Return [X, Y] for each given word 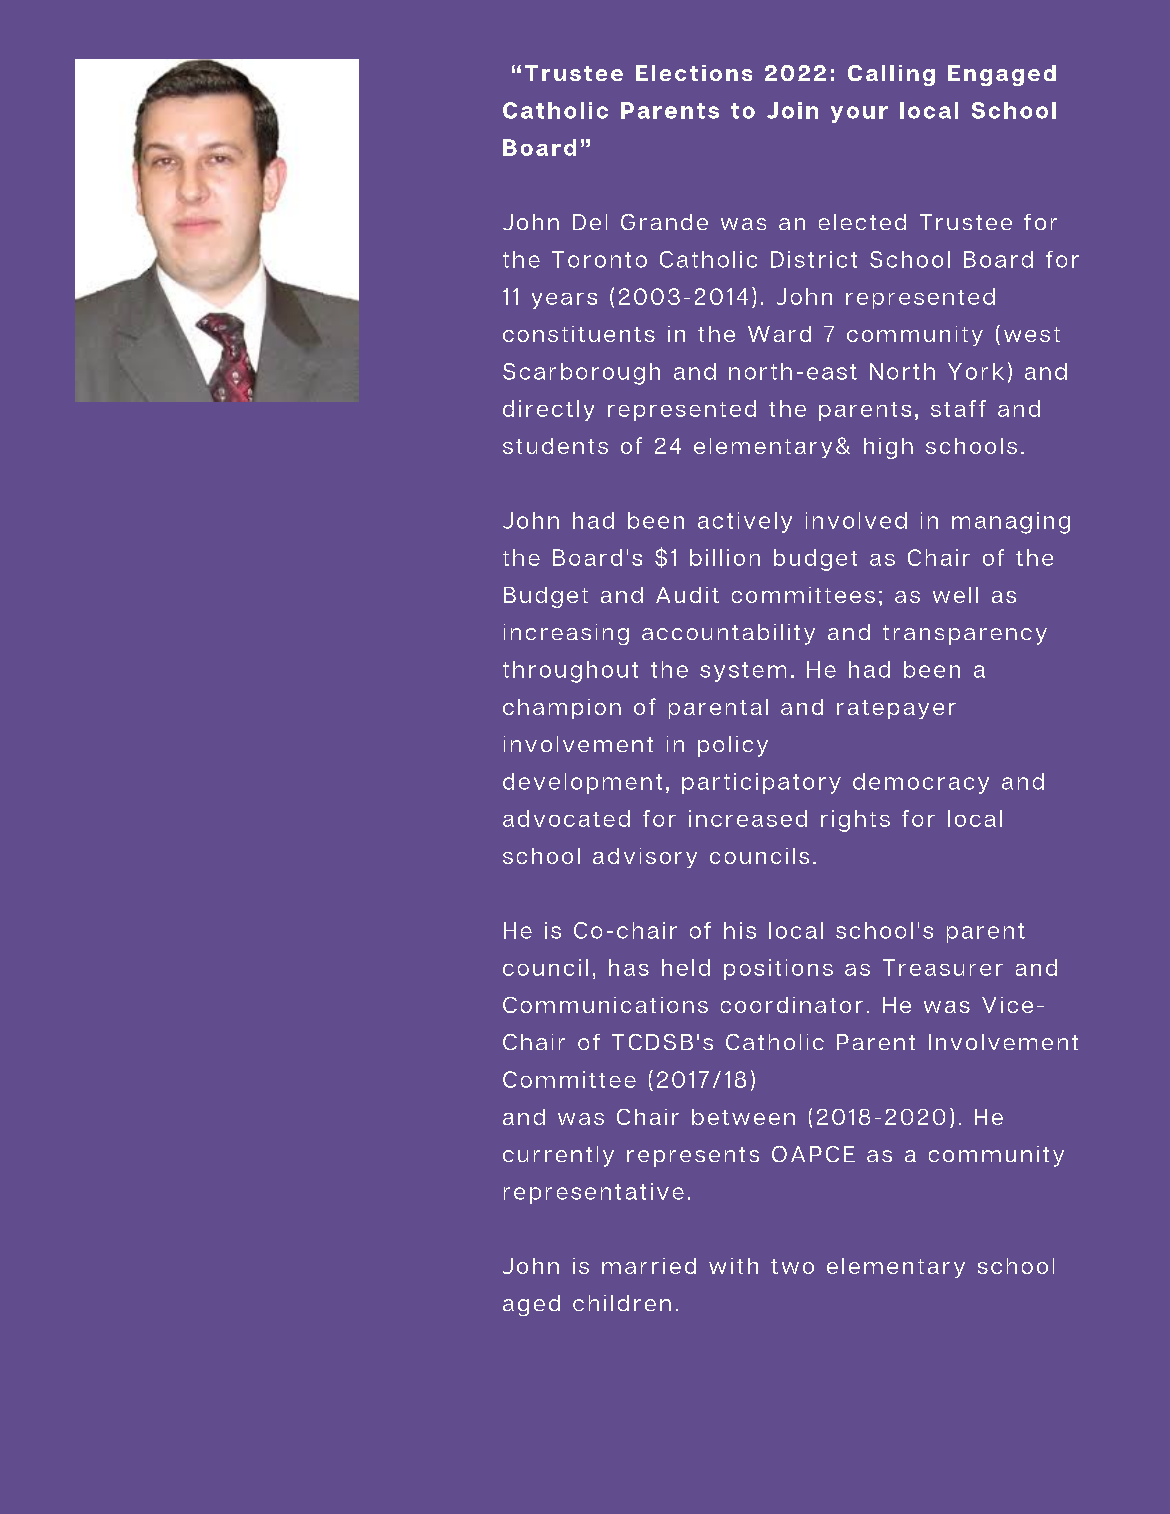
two [792, 1266]
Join [792, 110]
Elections [694, 73]
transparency [965, 635]
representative [594, 1193]
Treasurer [943, 967]
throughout [570, 672]
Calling [891, 75]
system [743, 672]
